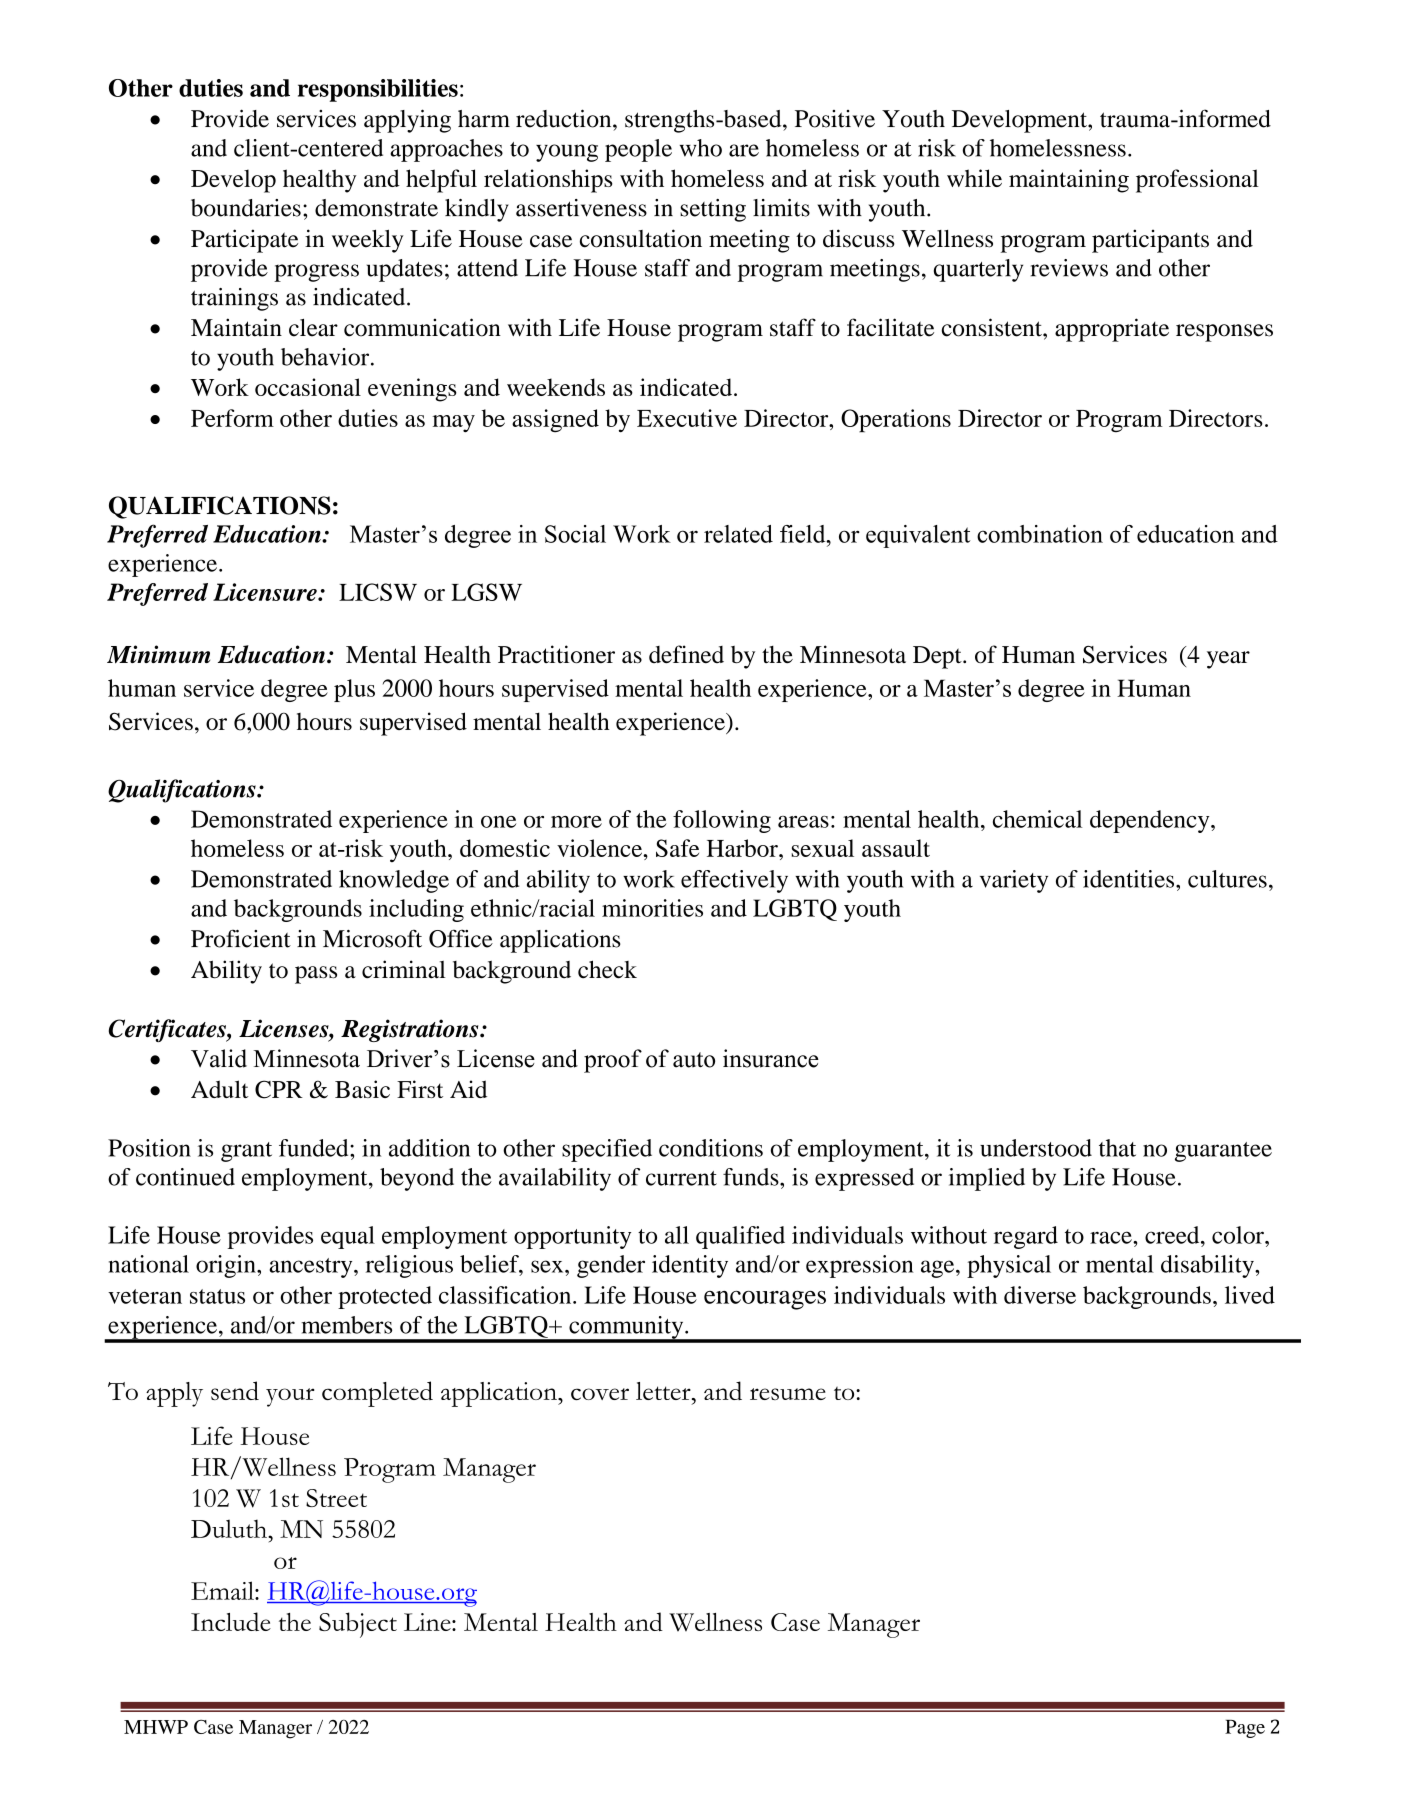  Describe the element at coordinates (1130, 879) in the page. I see `identities` at that location.
